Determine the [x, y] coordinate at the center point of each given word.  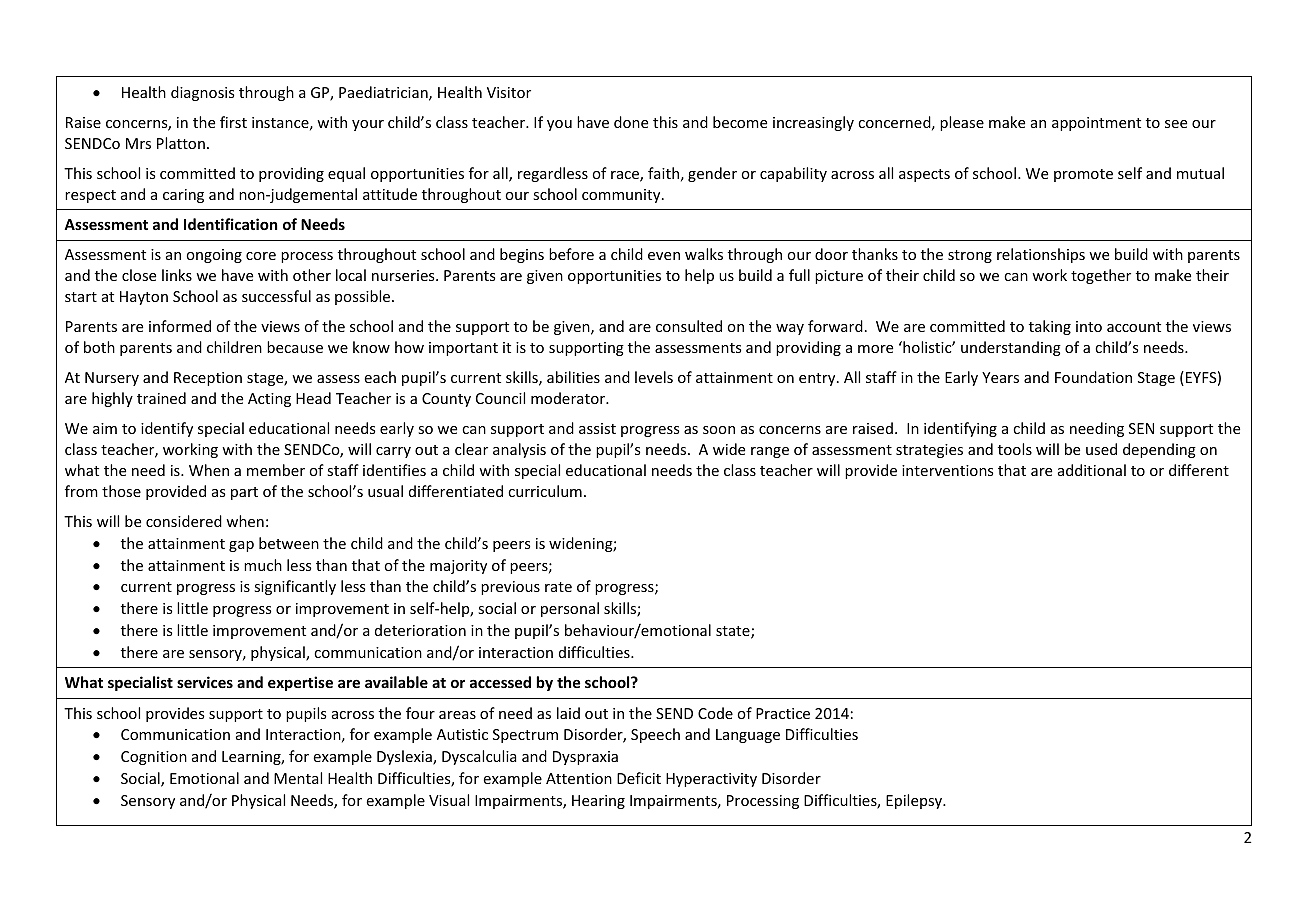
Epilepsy [915, 801]
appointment [1096, 124]
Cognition [154, 758]
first [233, 122]
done [631, 122]
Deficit [639, 778]
